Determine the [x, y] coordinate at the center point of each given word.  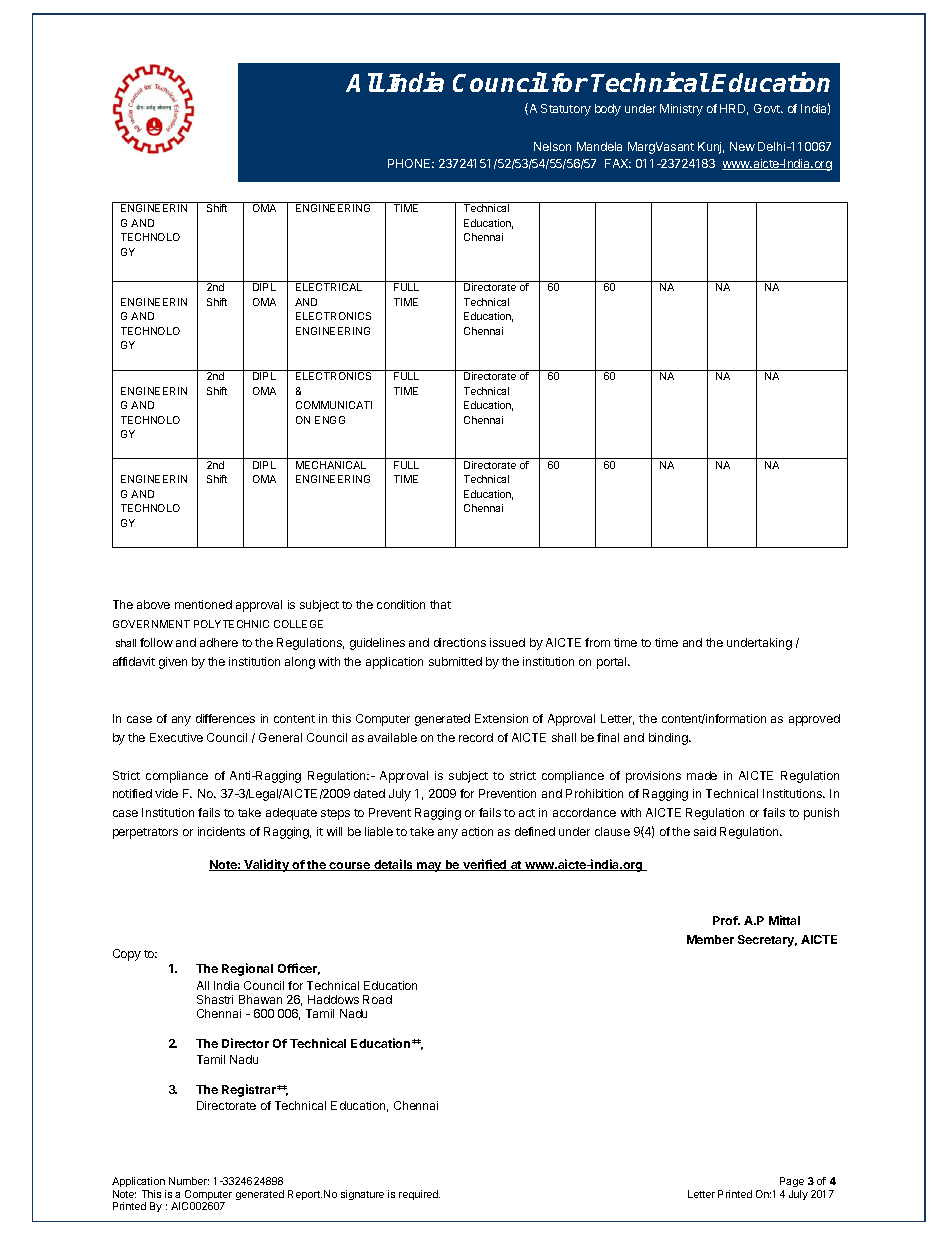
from [597, 642]
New [742, 146]
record [476, 737]
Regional [247, 969]
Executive [176, 737]
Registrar [250, 1090]
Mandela [599, 146]
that [440, 604]
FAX [618, 163]
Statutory [566, 110]
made [702, 775]
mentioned [203, 604]
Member [710, 939]
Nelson [552, 146]
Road [377, 999]
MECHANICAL [331, 465]
